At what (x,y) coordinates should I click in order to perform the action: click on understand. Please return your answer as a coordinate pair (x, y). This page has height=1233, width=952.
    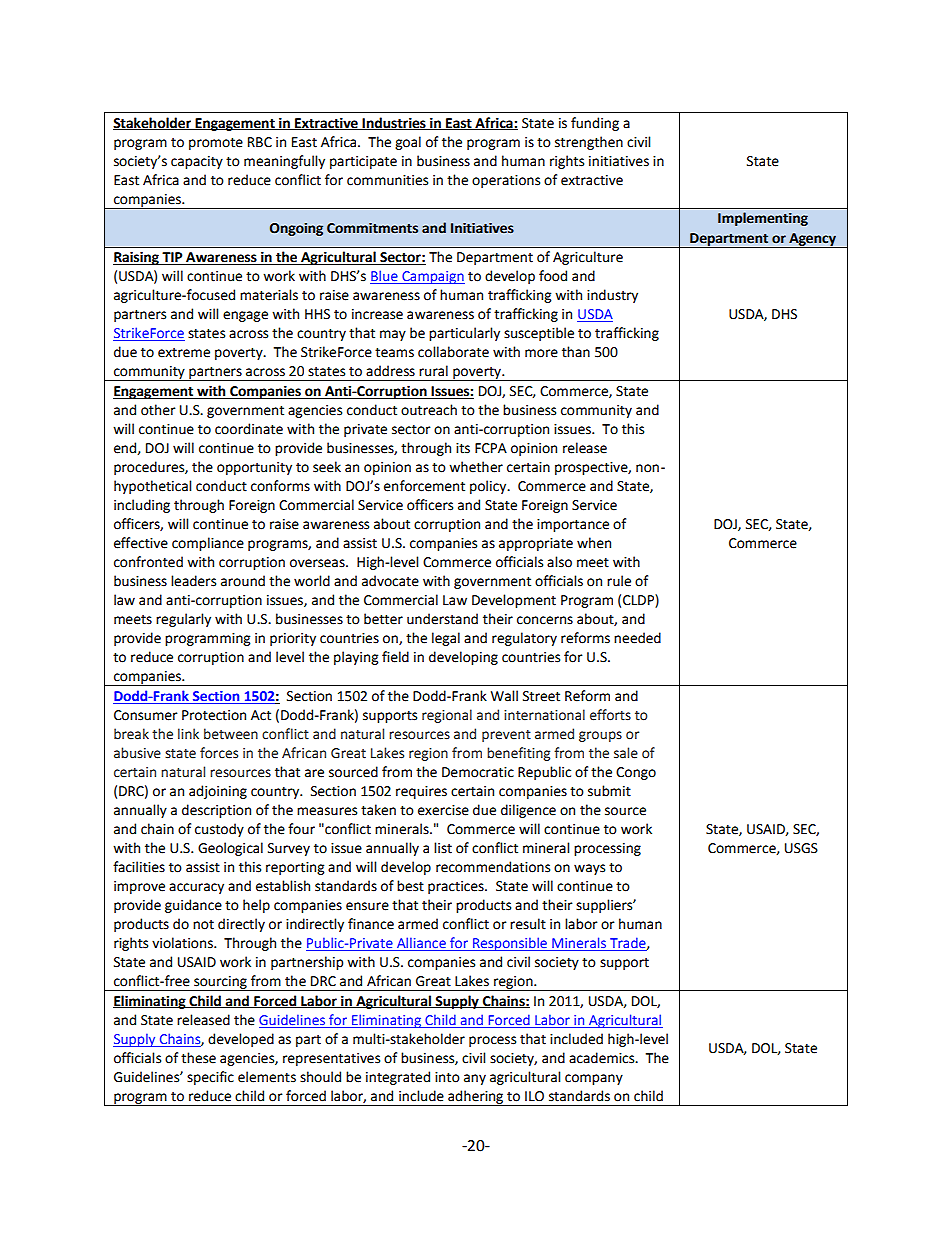
    Looking at the image, I should click on (442, 619).
